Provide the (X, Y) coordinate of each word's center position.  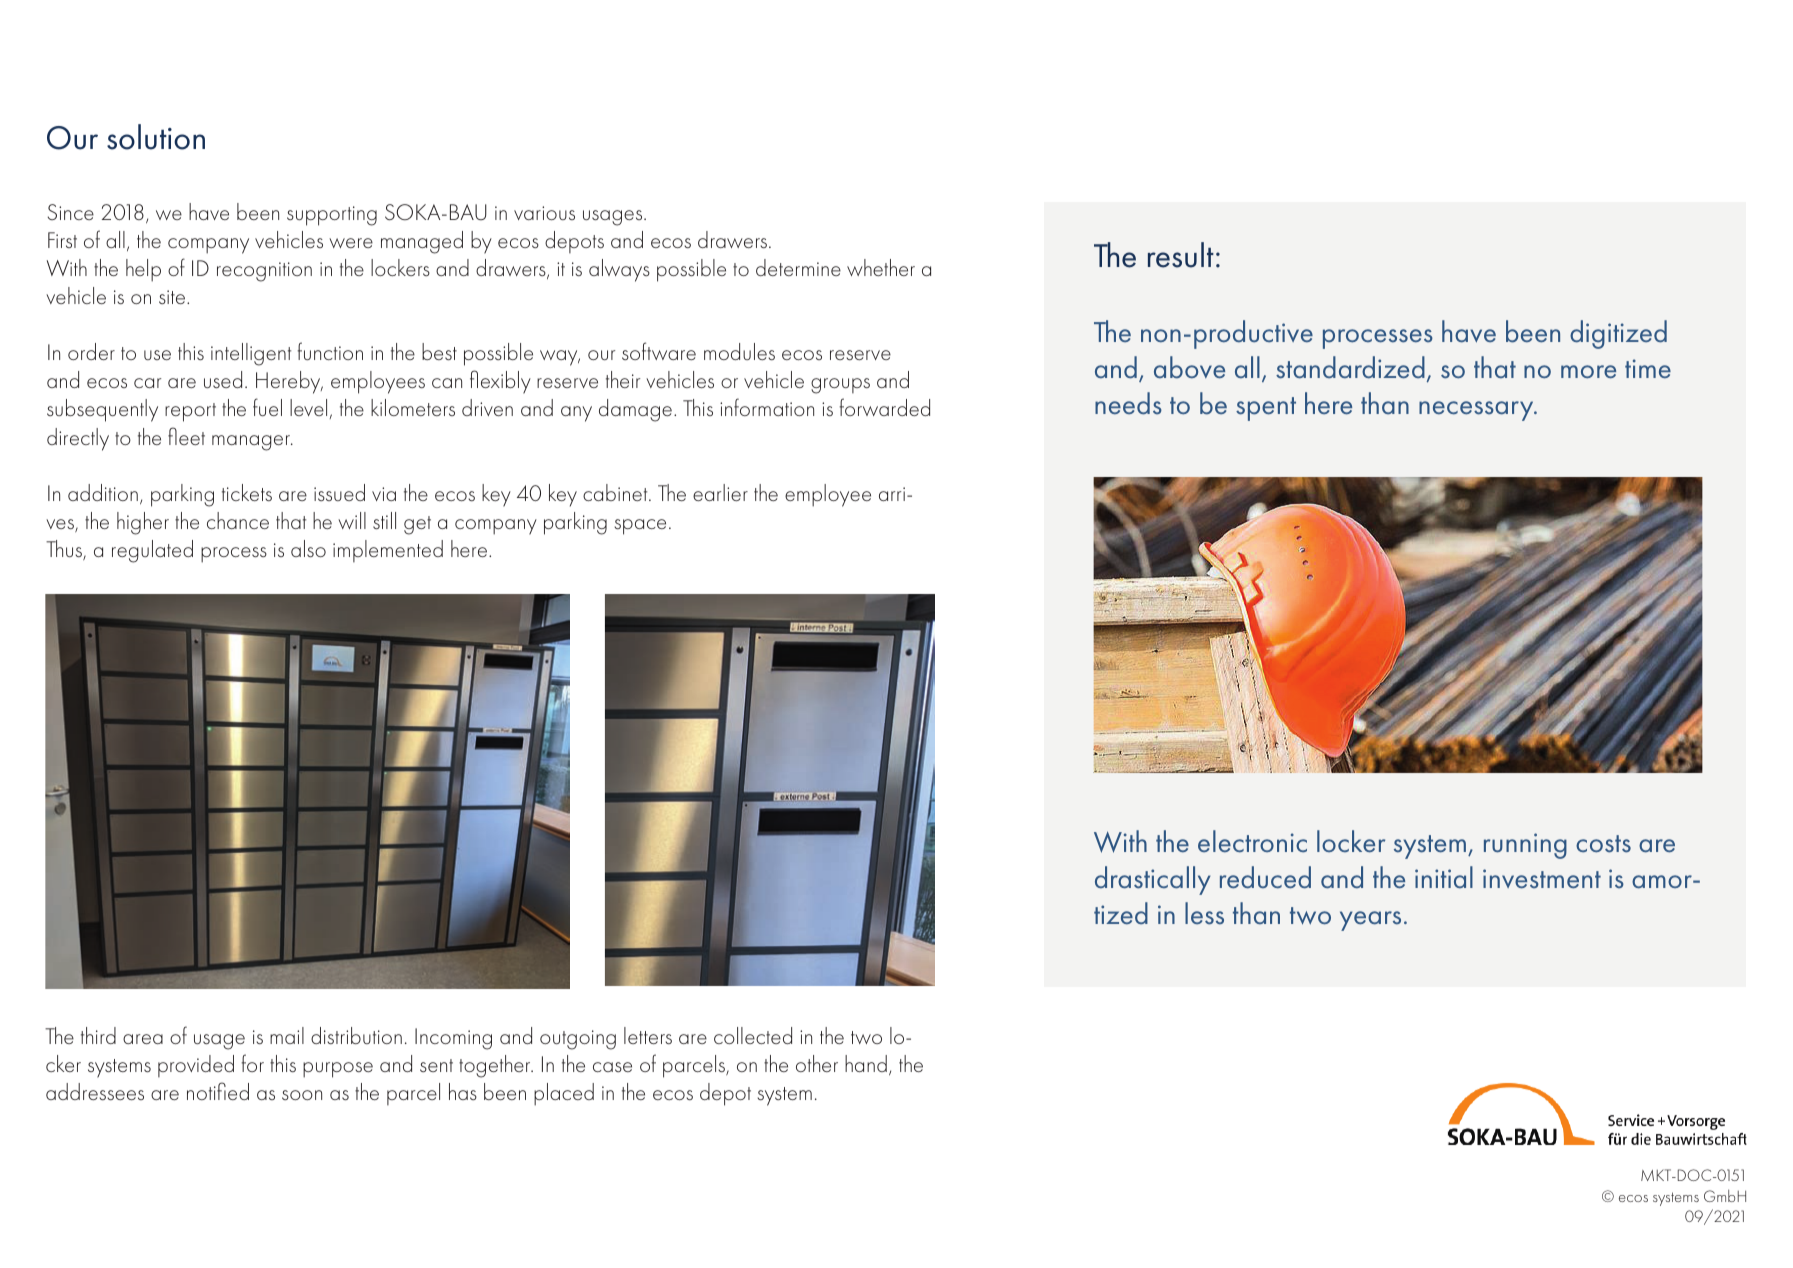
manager (252, 443)
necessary (1477, 411)
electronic (1252, 841)
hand (866, 1063)
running (1525, 846)
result (1181, 255)
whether (881, 267)
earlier (720, 492)
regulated (152, 551)
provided (196, 1066)
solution (156, 137)
